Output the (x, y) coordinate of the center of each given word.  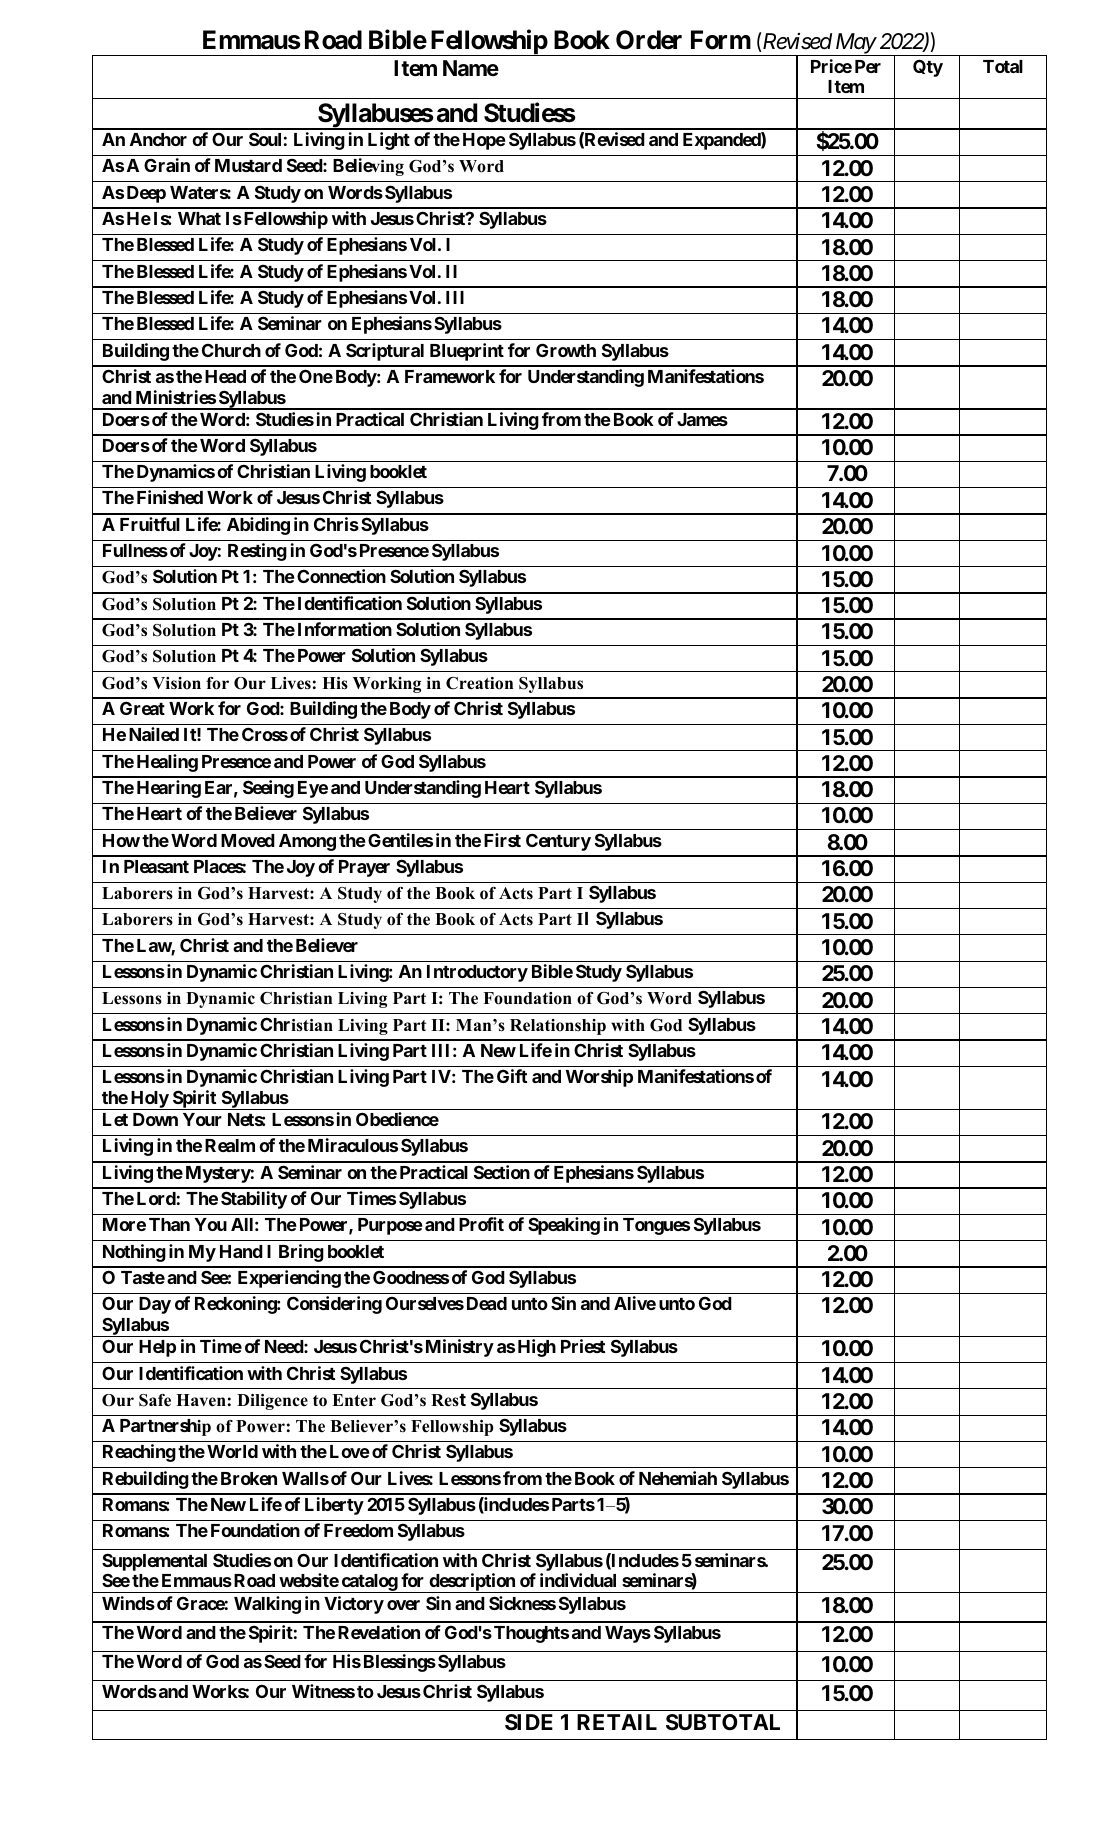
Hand (241, 1251)
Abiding (258, 526)
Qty (928, 68)
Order (649, 40)
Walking (267, 1605)
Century (558, 842)
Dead (487, 1303)
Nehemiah (678, 1478)
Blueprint (467, 352)
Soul (265, 139)
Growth (566, 350)
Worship (599, 1078)
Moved (248, 840)
